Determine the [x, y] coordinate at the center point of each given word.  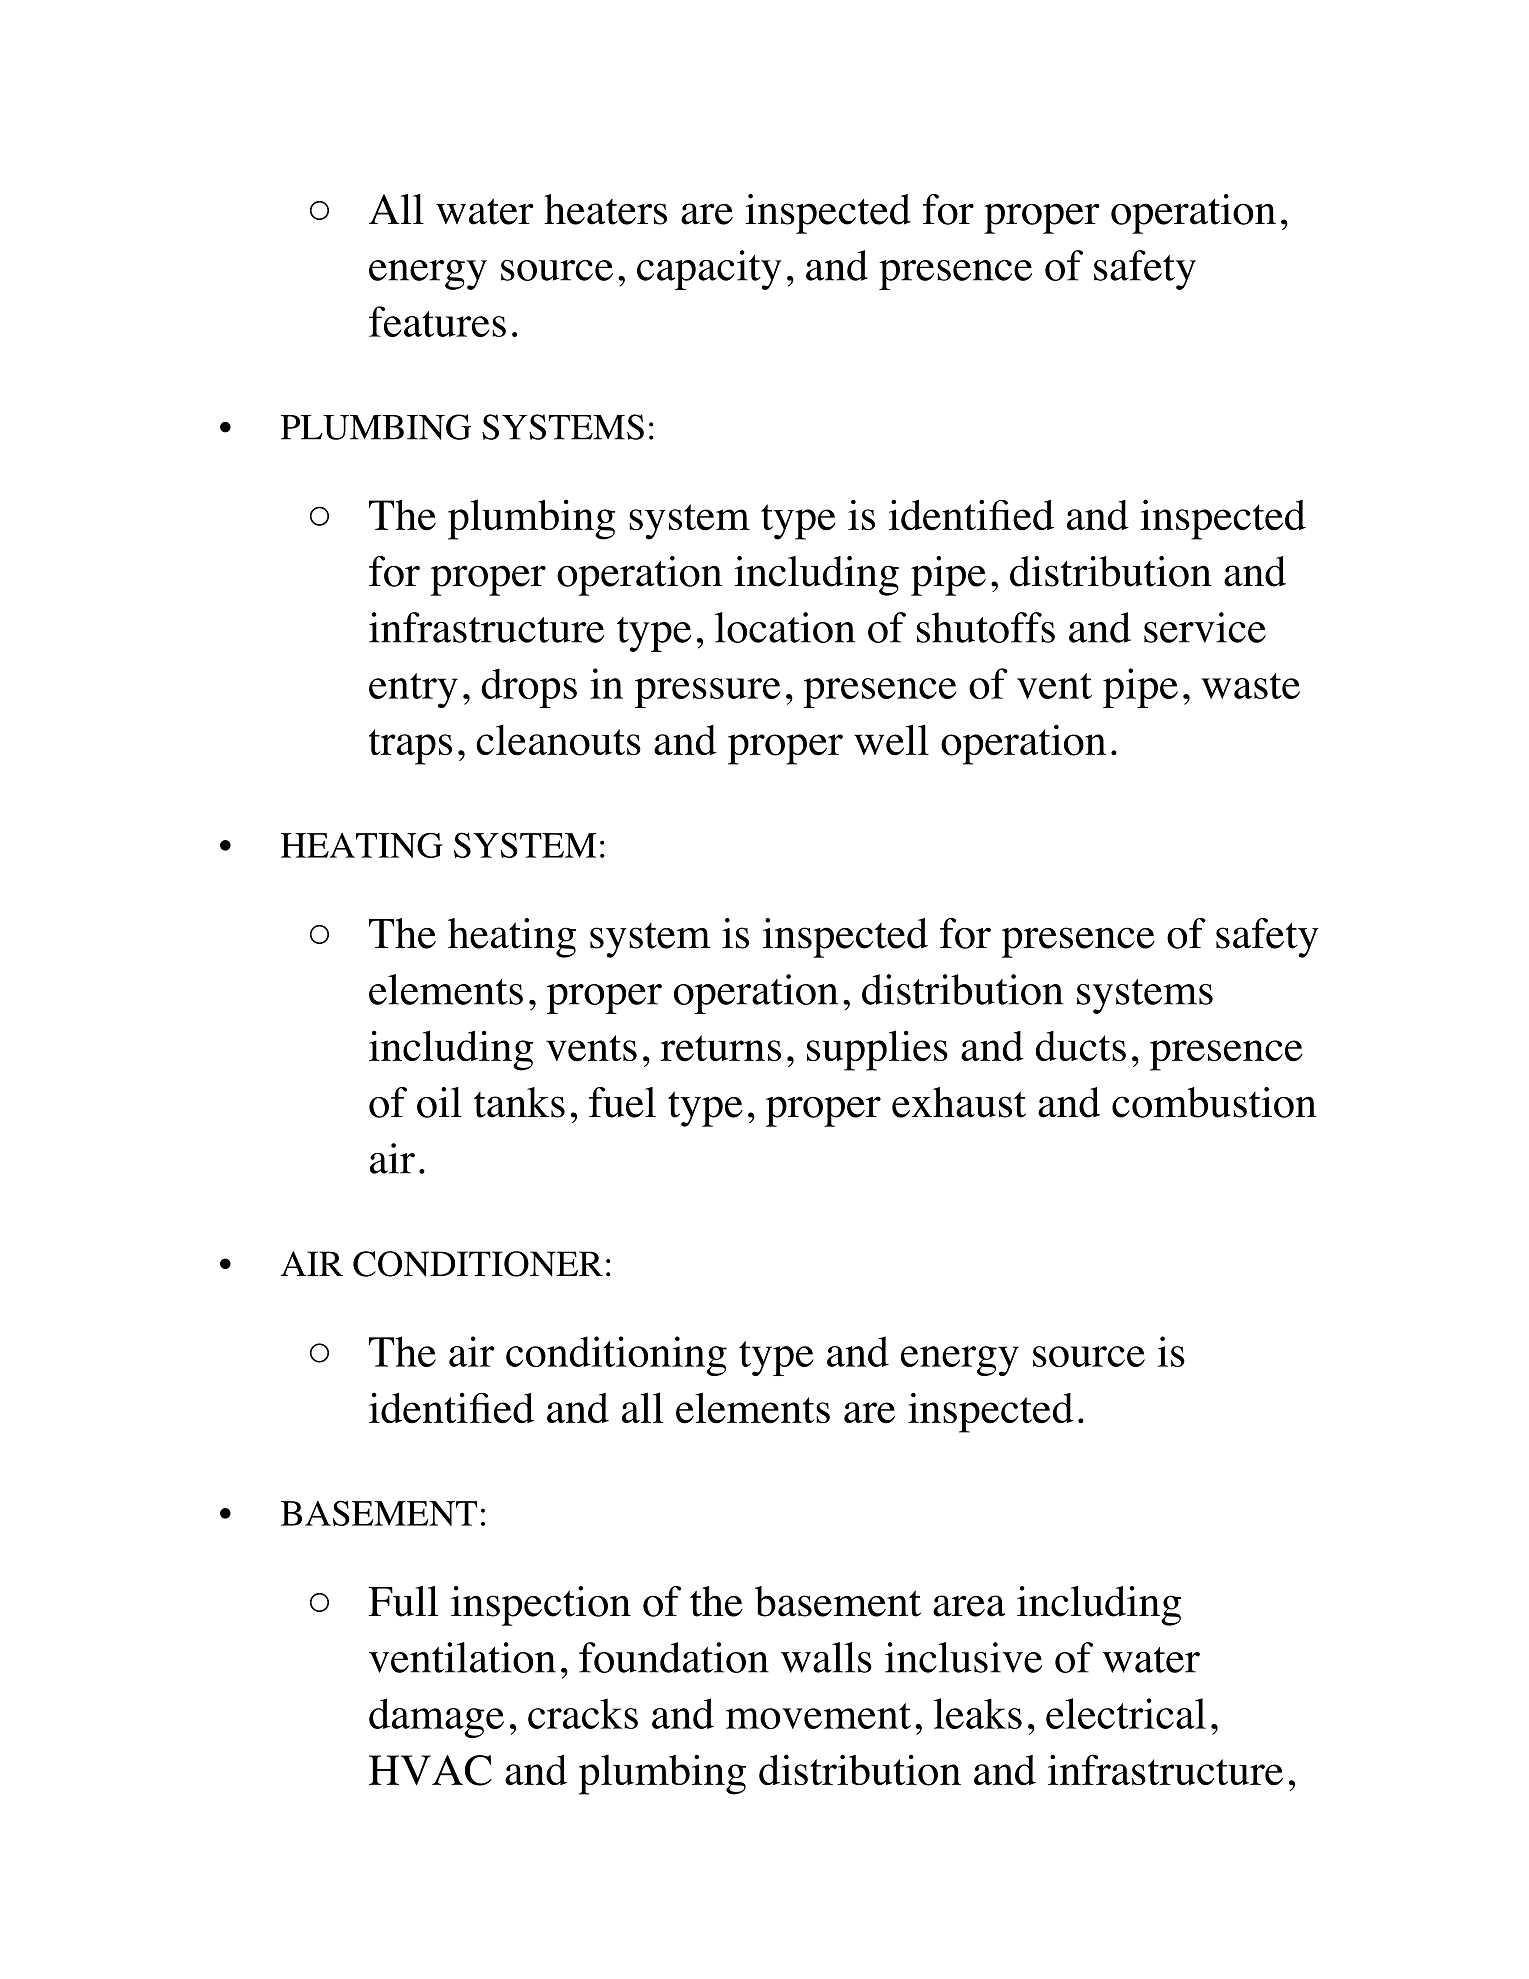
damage [436, 1718]
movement [818, 1716]
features [437, 321]
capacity [709, 270]
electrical [1126, 1713]
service [1205, 627]
